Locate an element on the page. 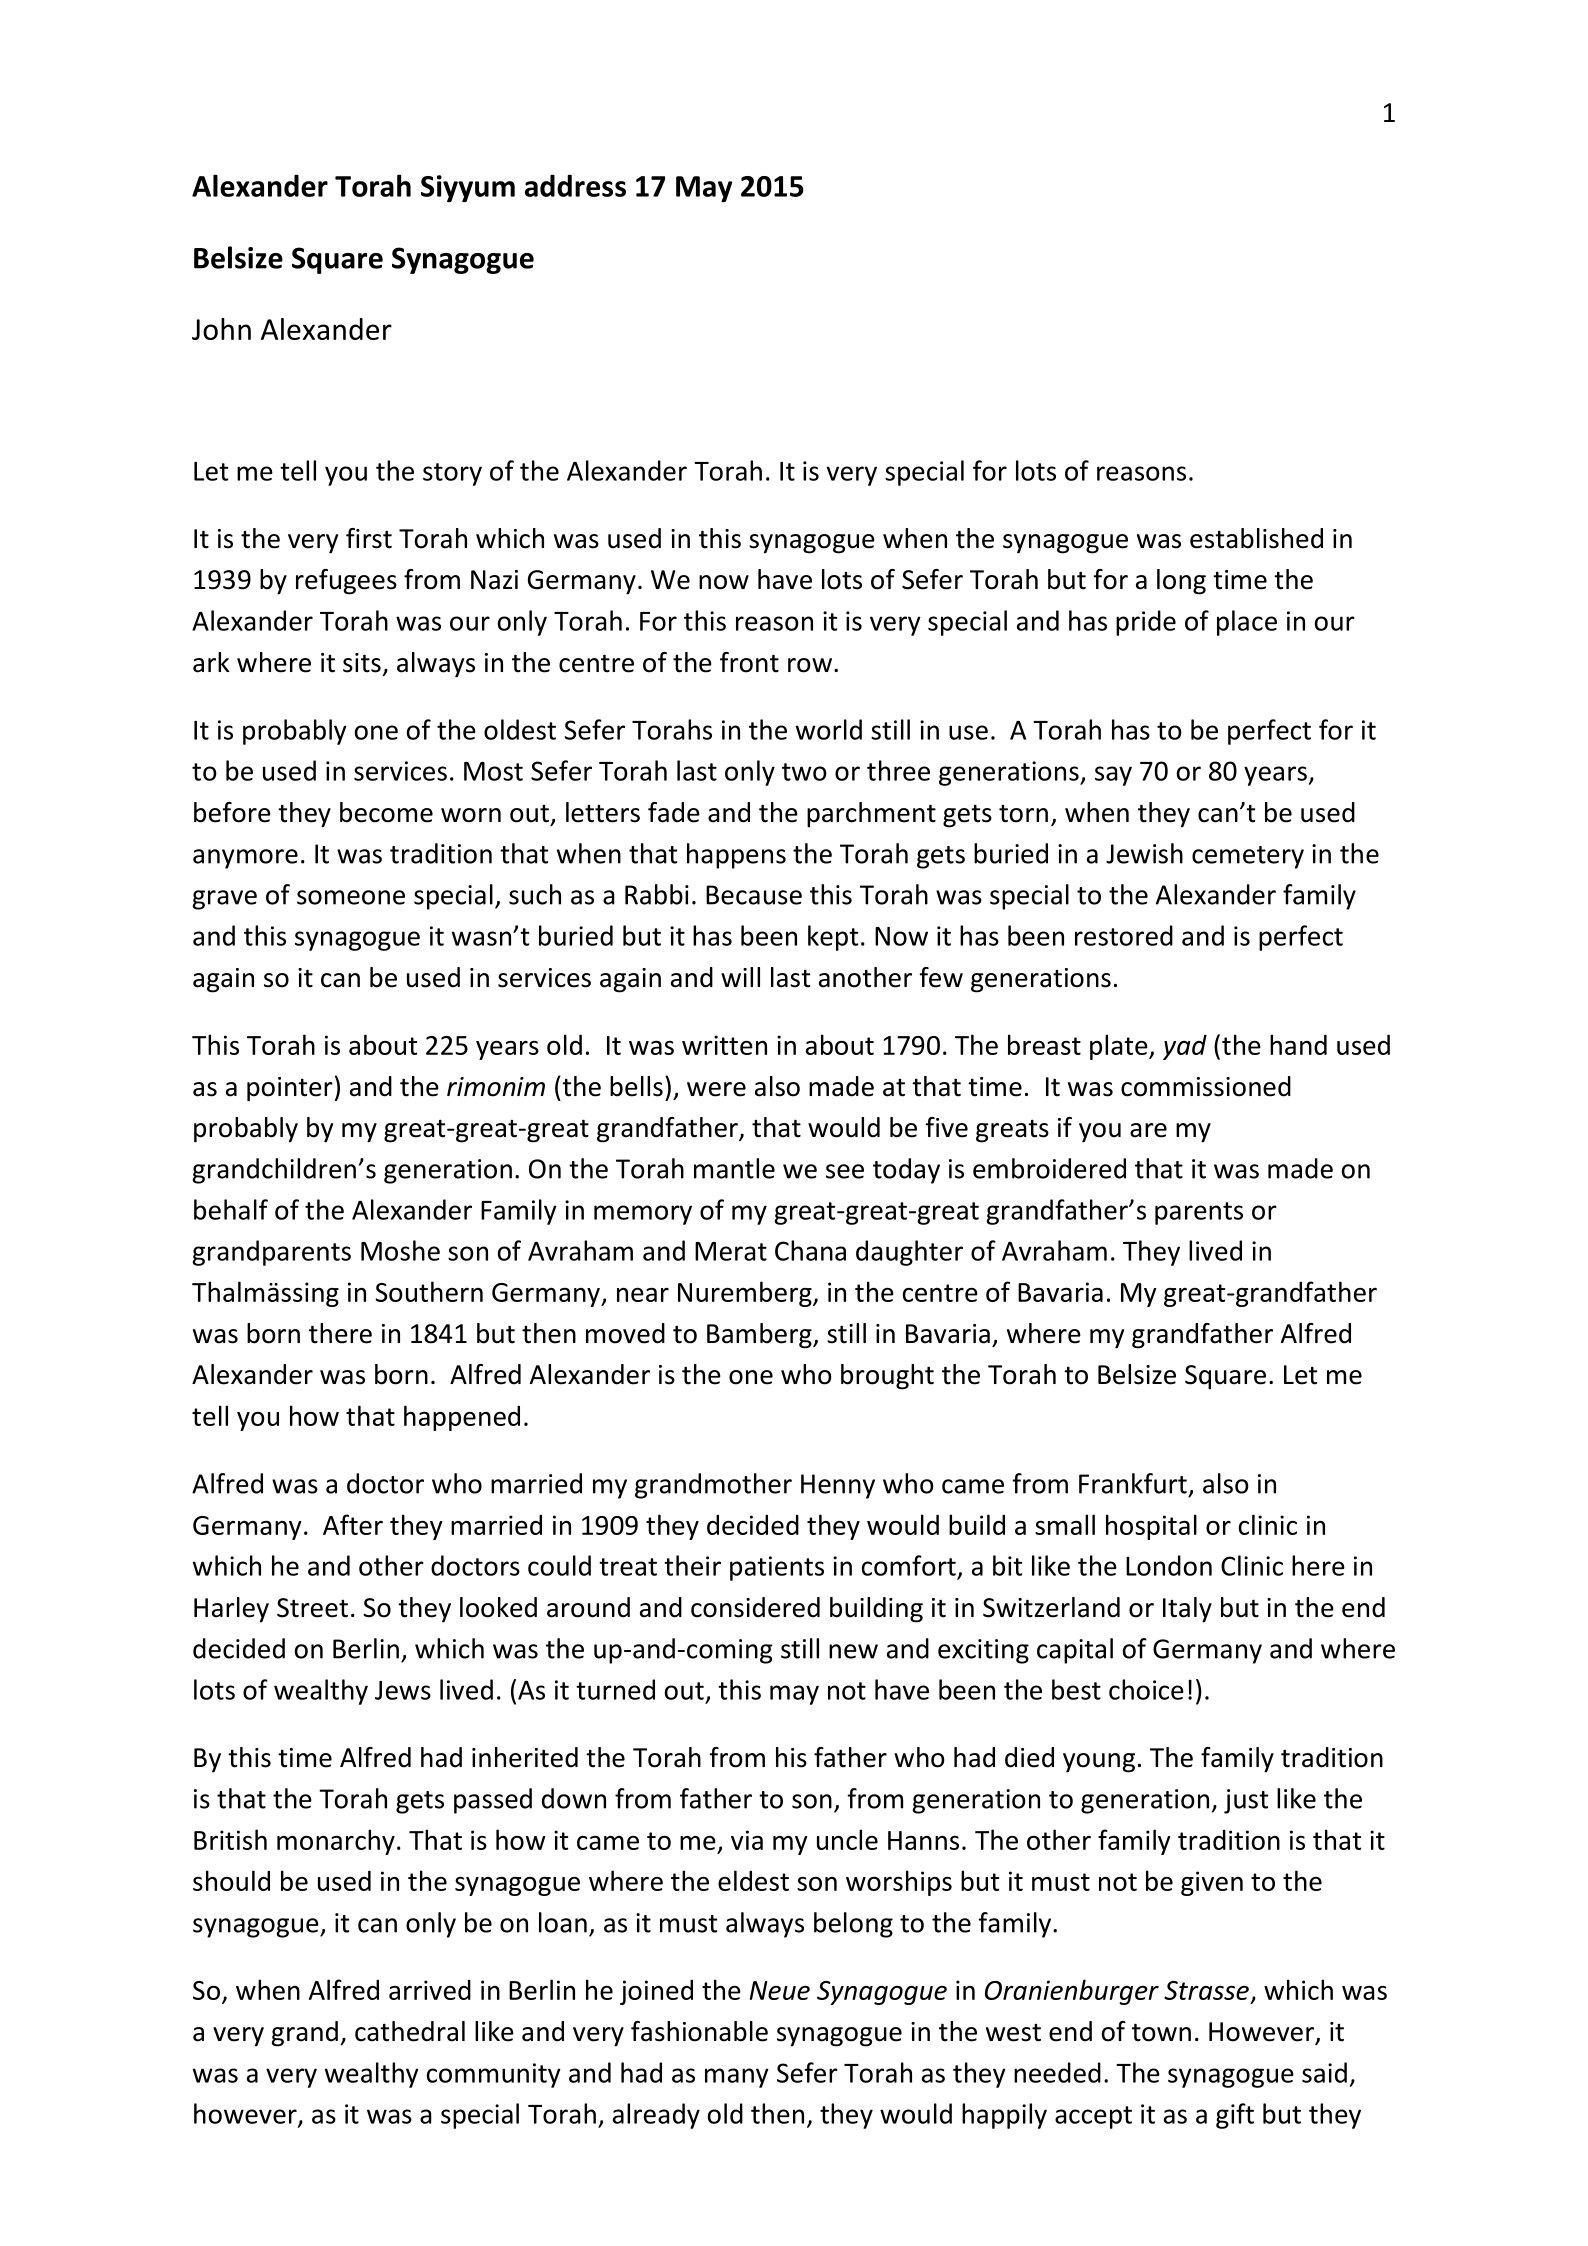  arrived is located at coordinates (430, 1990).
